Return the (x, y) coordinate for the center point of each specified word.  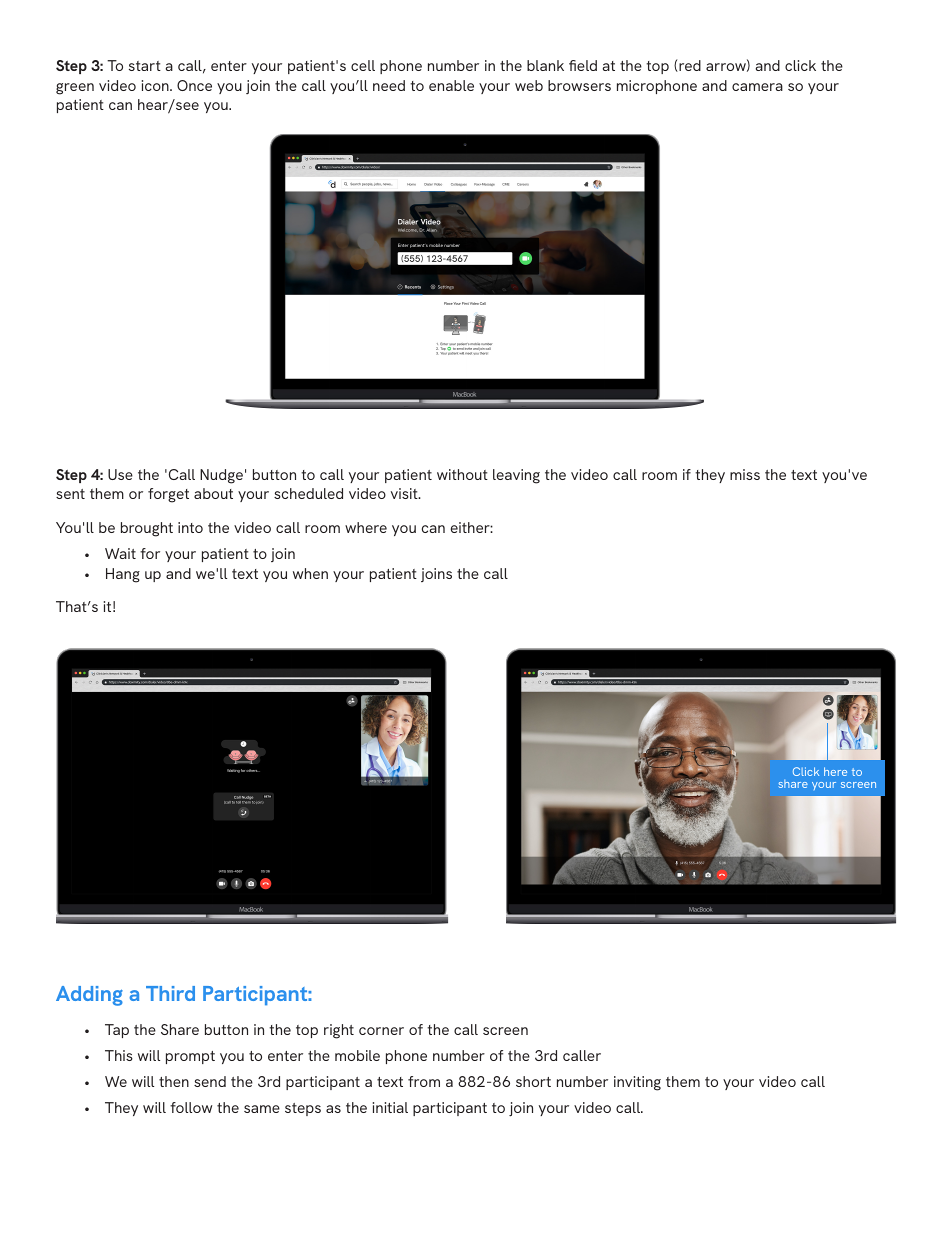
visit (405, 493)
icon (156, 85)
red (689, 66)
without (462, 474)
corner (381, 1031)
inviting (637, 1083)
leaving (516, 476)
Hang (123, 575)
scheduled (308, 493)
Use (120, 474)
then (174, 1081)
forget (168, 495)
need (389, 85)
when (310, 573)
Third (170, 993)
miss (745, 474)
